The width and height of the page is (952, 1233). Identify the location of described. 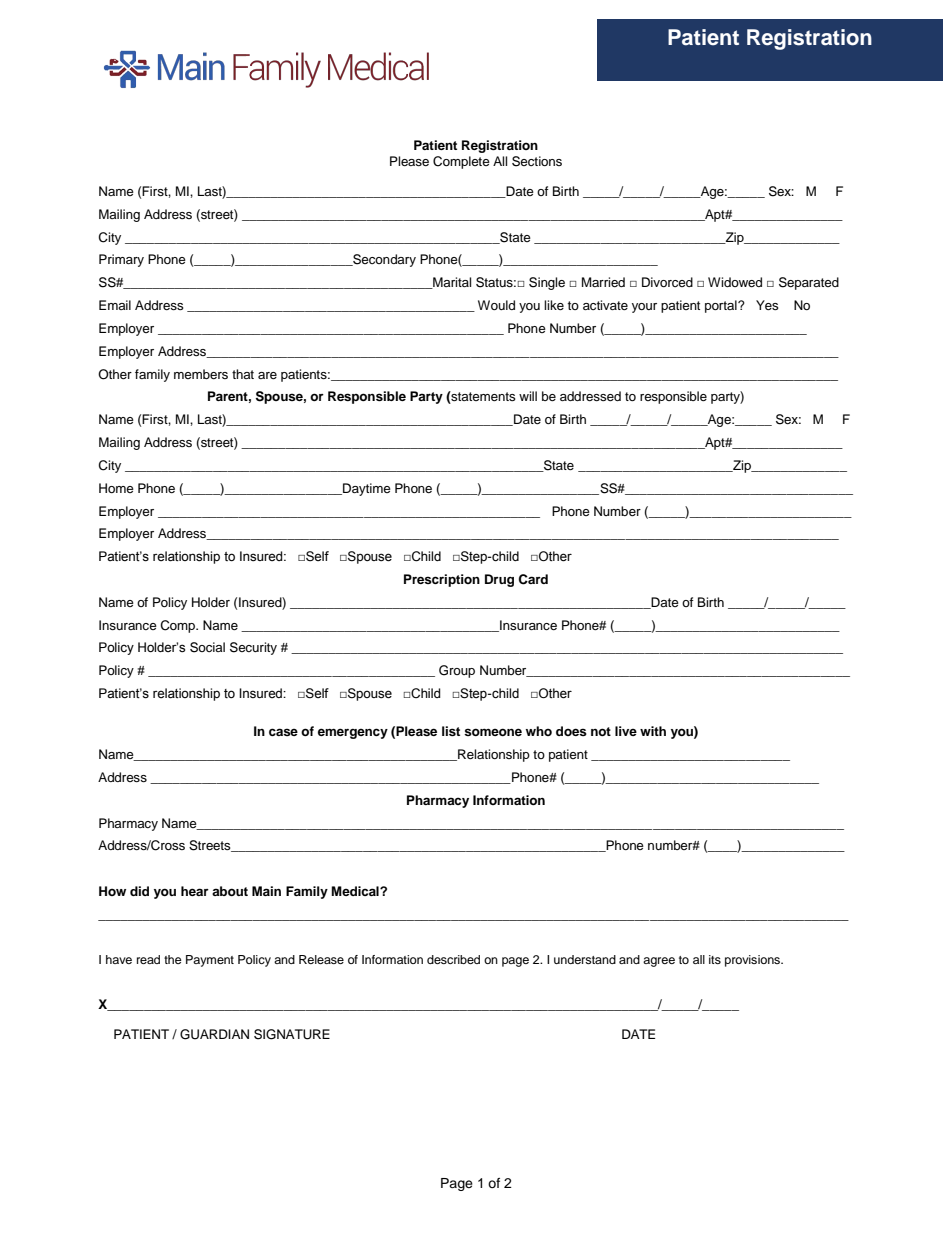
(453, 959).
